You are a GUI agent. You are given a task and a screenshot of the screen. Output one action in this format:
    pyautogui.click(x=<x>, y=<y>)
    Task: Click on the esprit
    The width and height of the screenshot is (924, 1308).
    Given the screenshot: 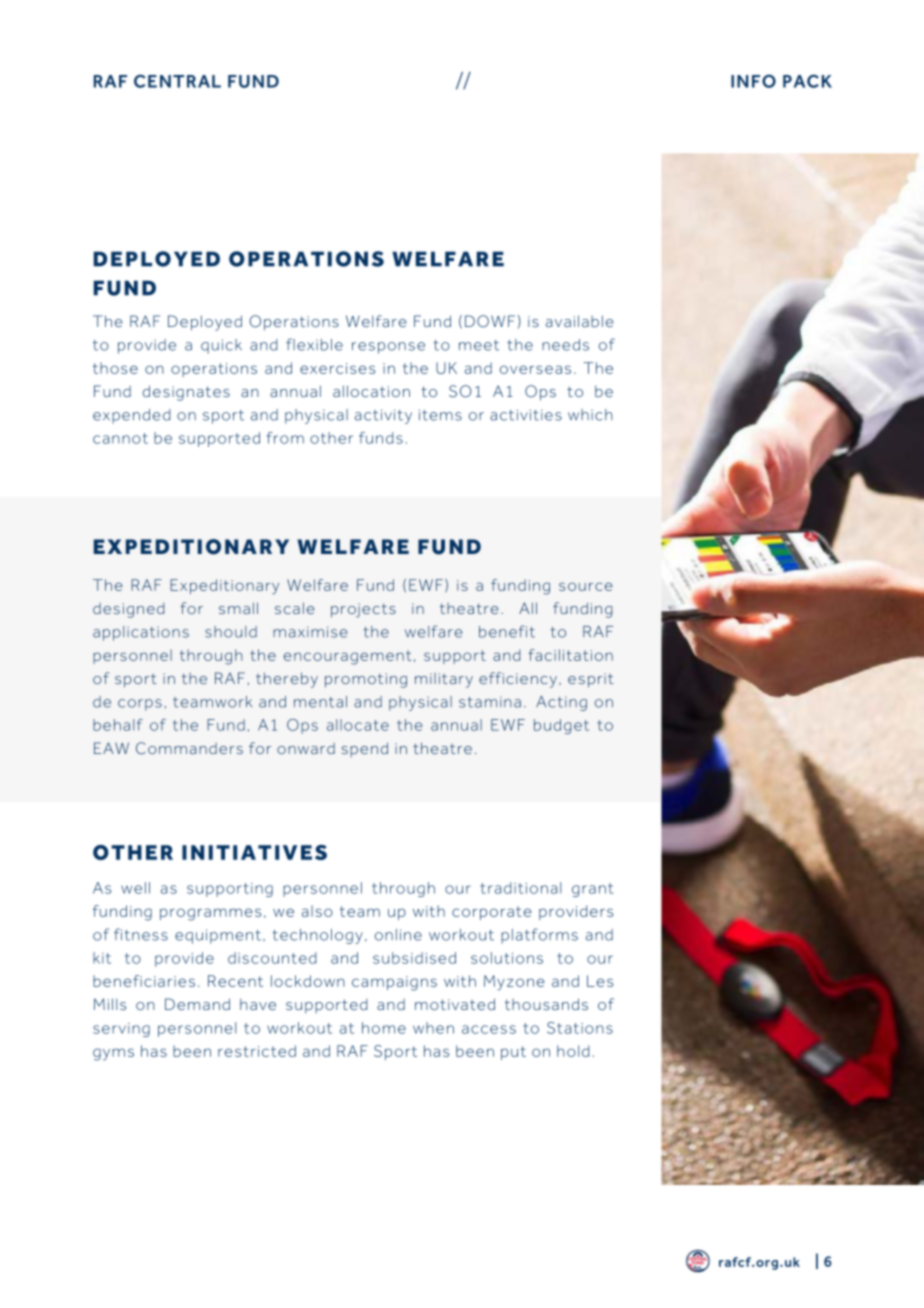 What is the action you would take?
    pyautogui.click(x=591, y=680)
